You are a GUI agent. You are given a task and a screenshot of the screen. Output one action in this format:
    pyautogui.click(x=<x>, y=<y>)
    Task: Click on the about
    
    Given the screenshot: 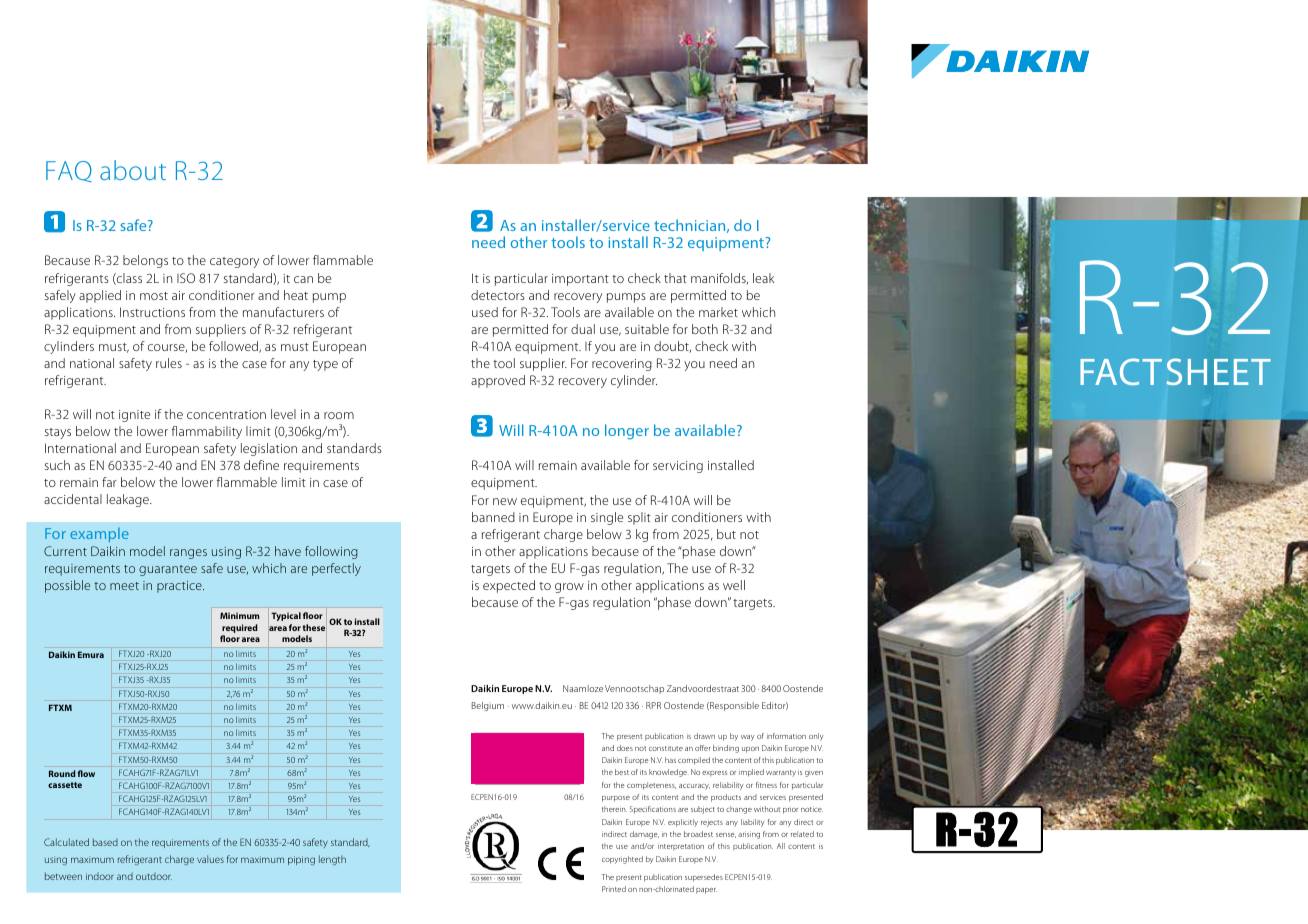 What is the action you would take?
    pyautogui.click(x=133, y=170)
